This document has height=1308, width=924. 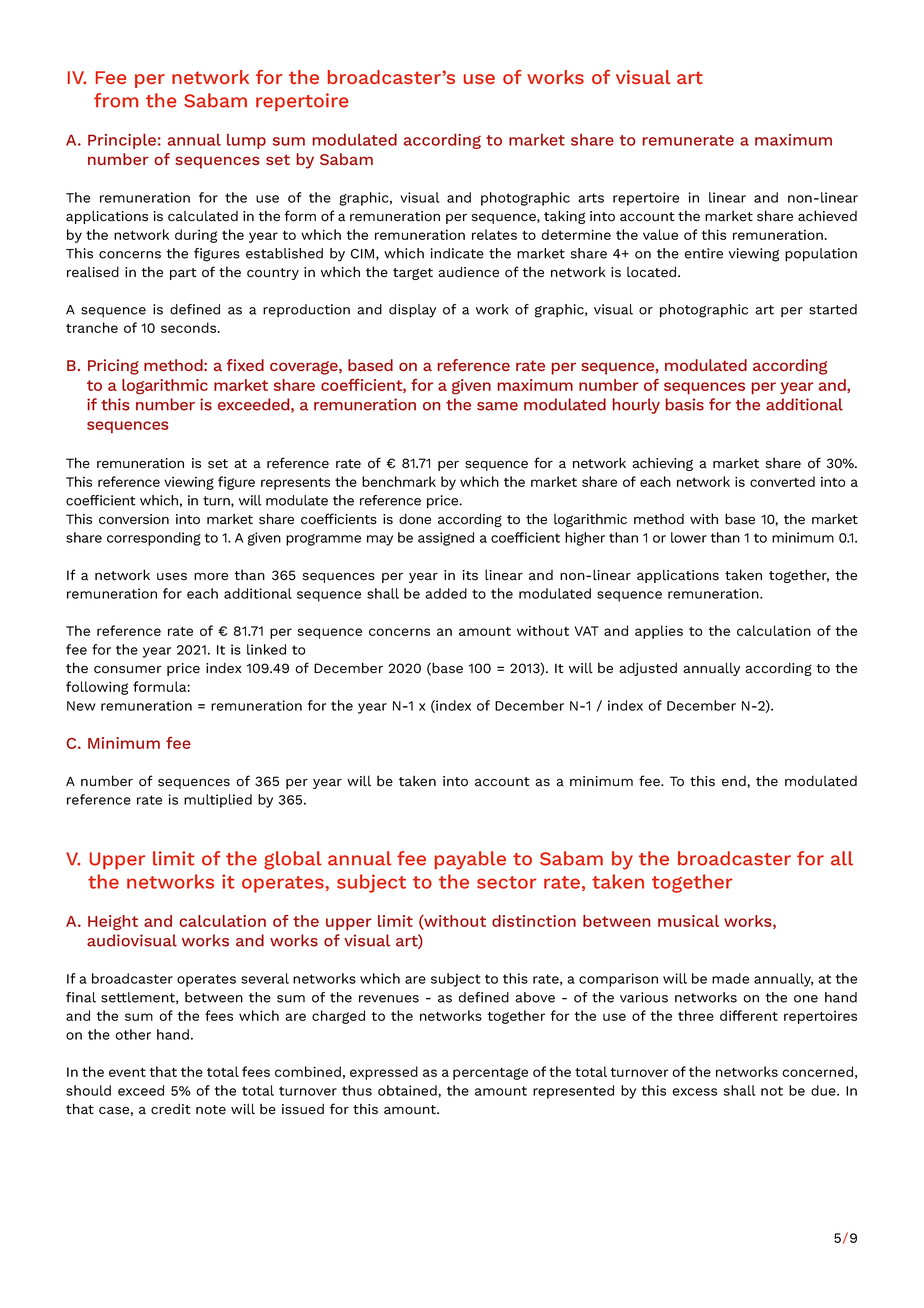 I want to click on credit, so click(x=171, y=1109).
